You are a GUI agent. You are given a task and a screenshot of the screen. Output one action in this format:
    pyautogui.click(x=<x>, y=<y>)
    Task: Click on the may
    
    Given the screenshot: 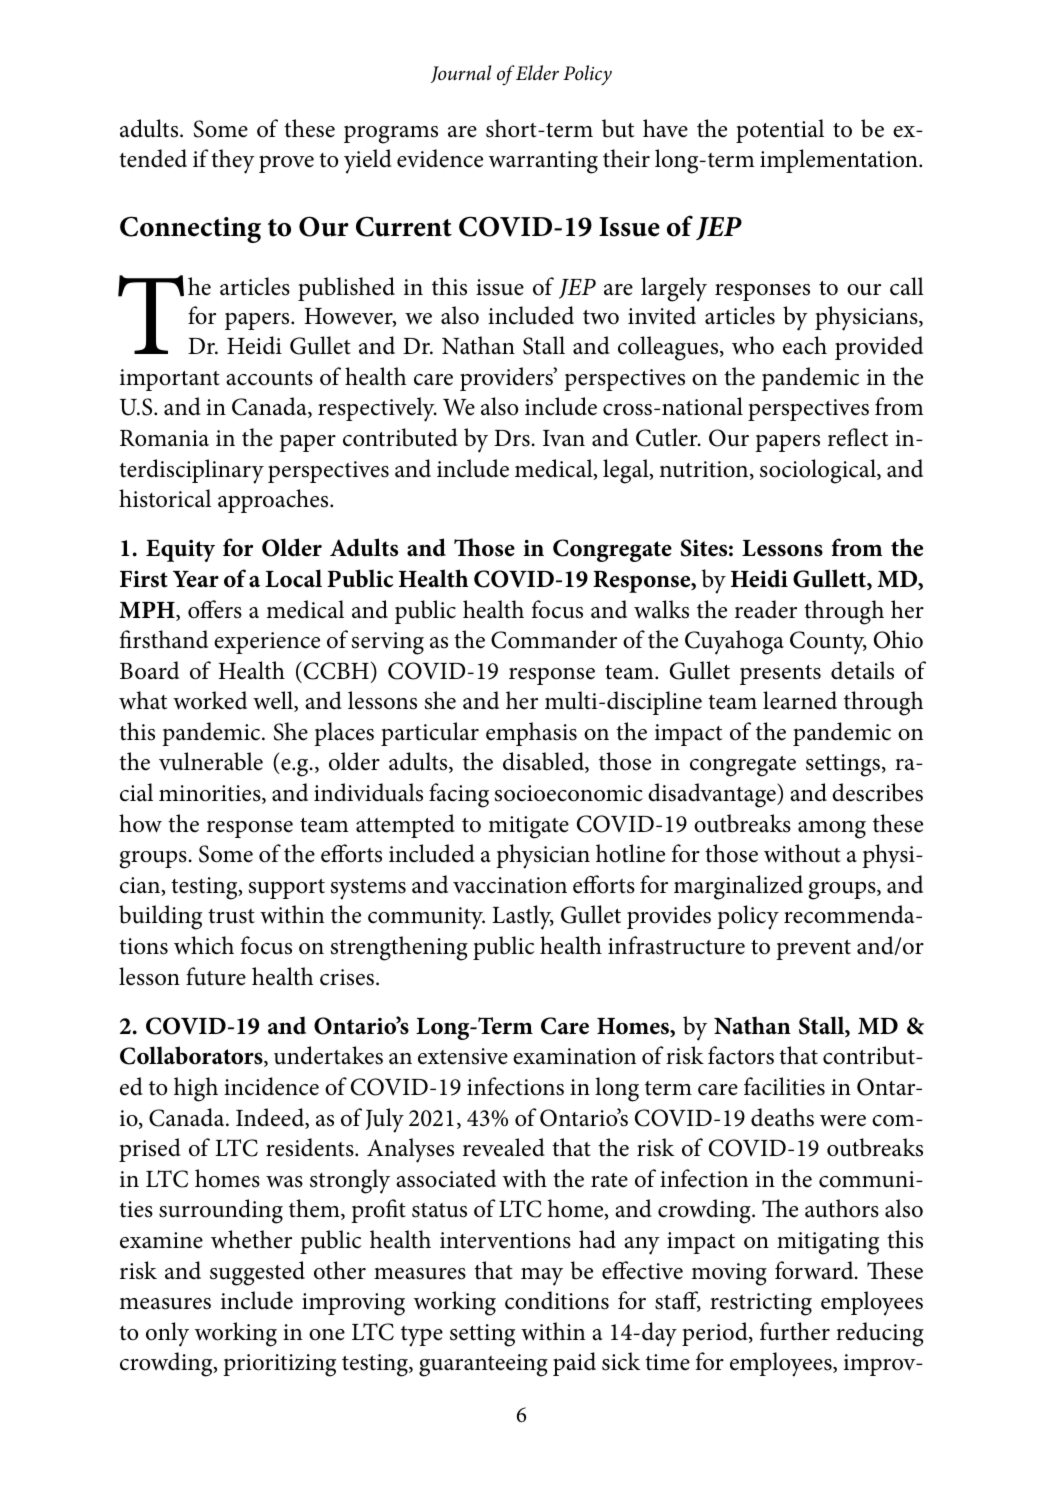 What is the action you would take?
    pyautogui.click(x=542, y=1277)
